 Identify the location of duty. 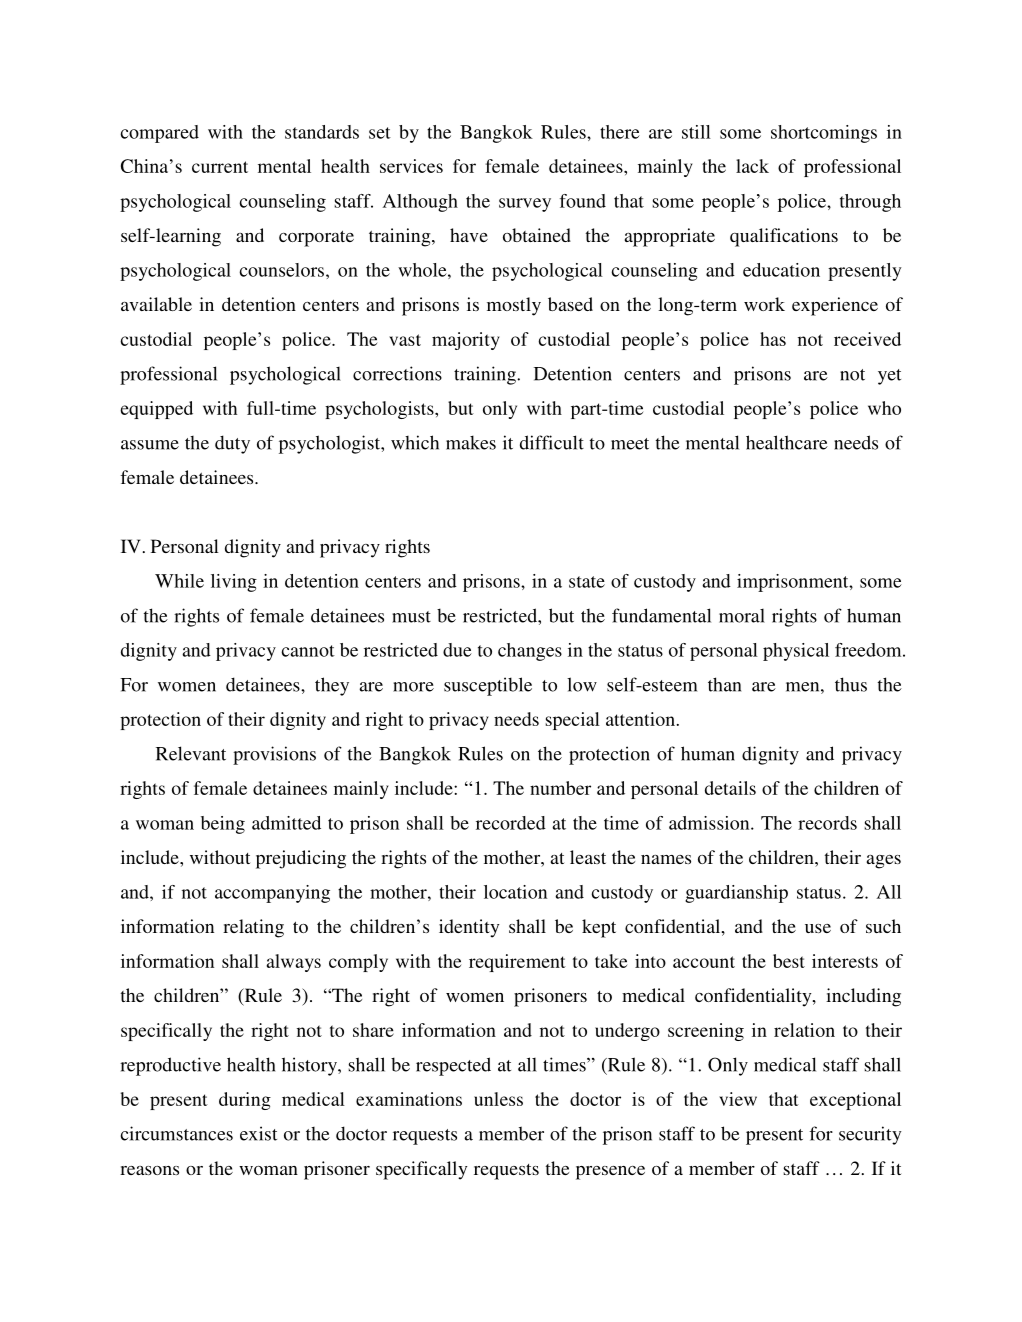
(232, 444).
